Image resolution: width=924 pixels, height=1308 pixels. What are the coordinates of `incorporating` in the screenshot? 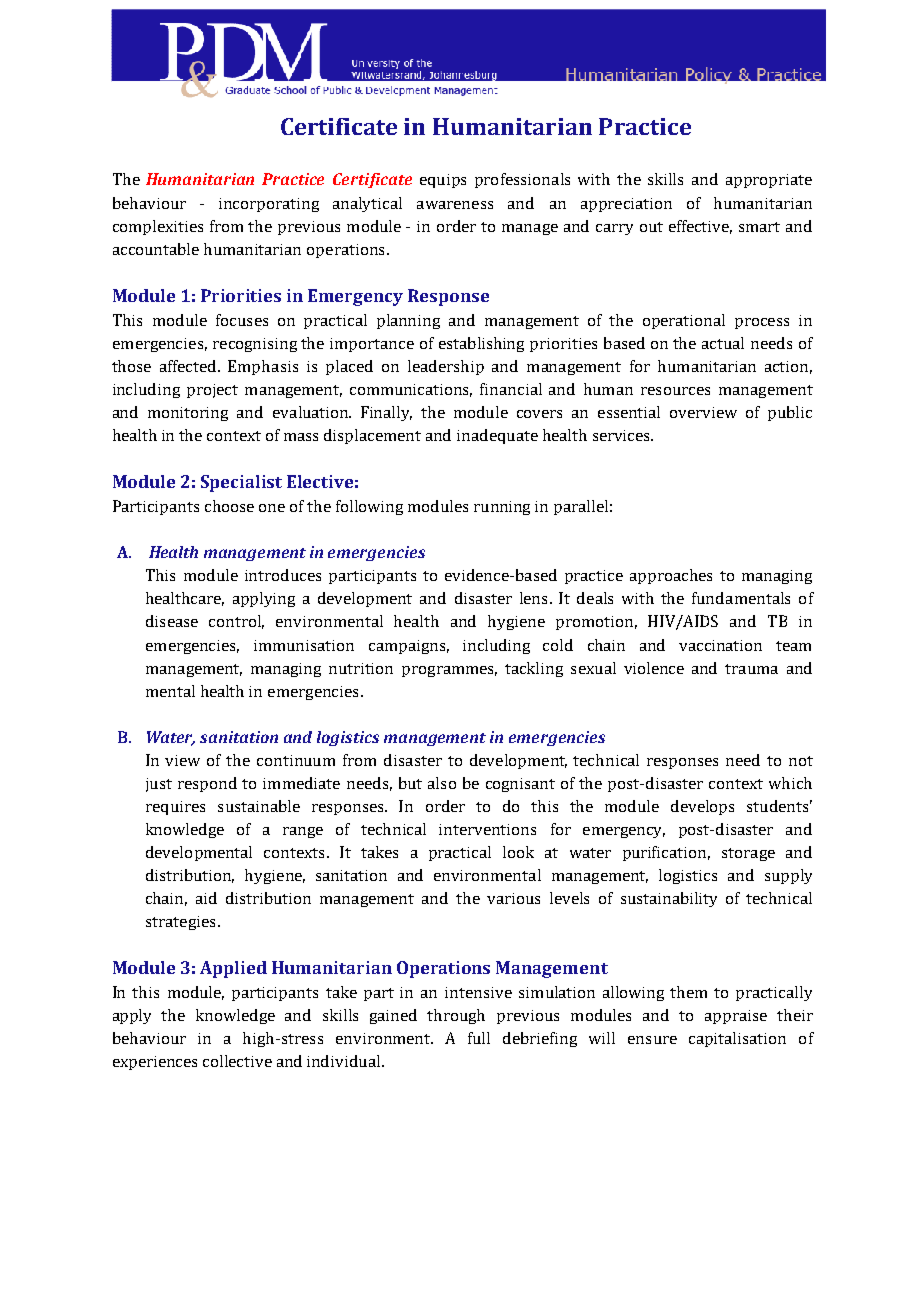 It's located at (269, 205).
